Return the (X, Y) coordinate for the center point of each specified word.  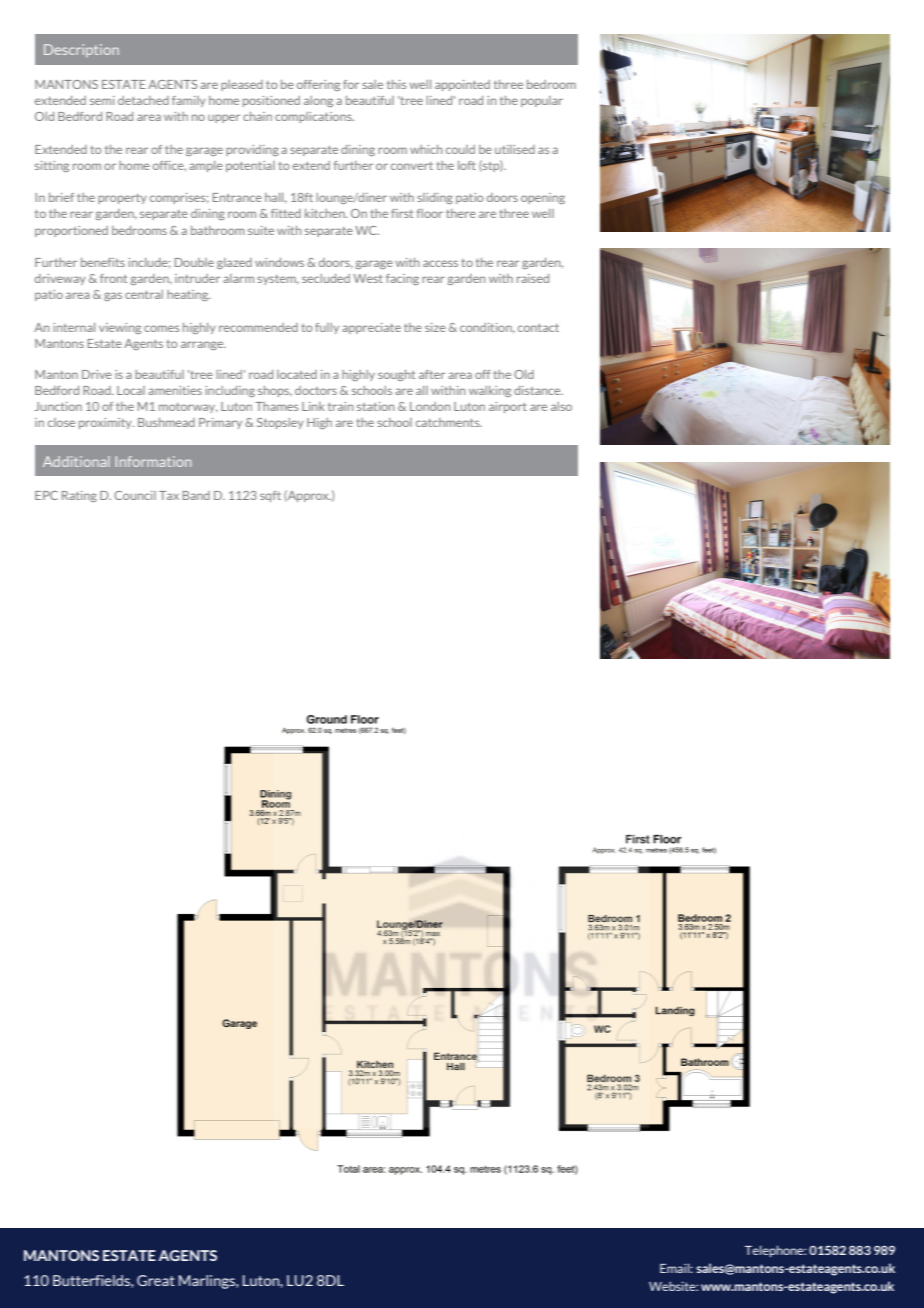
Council (135, 495)
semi (102, 100)
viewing (120, 328)
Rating (79, 496)
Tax (169, 495)
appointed (462, 85)
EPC (46, 495)
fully (327, 328)
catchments (449, 422)
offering (318, 85)
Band (196, 495)
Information (153, 461)
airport (508, 407)
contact (538, 327)
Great (156, 1280)
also (561, 406)
